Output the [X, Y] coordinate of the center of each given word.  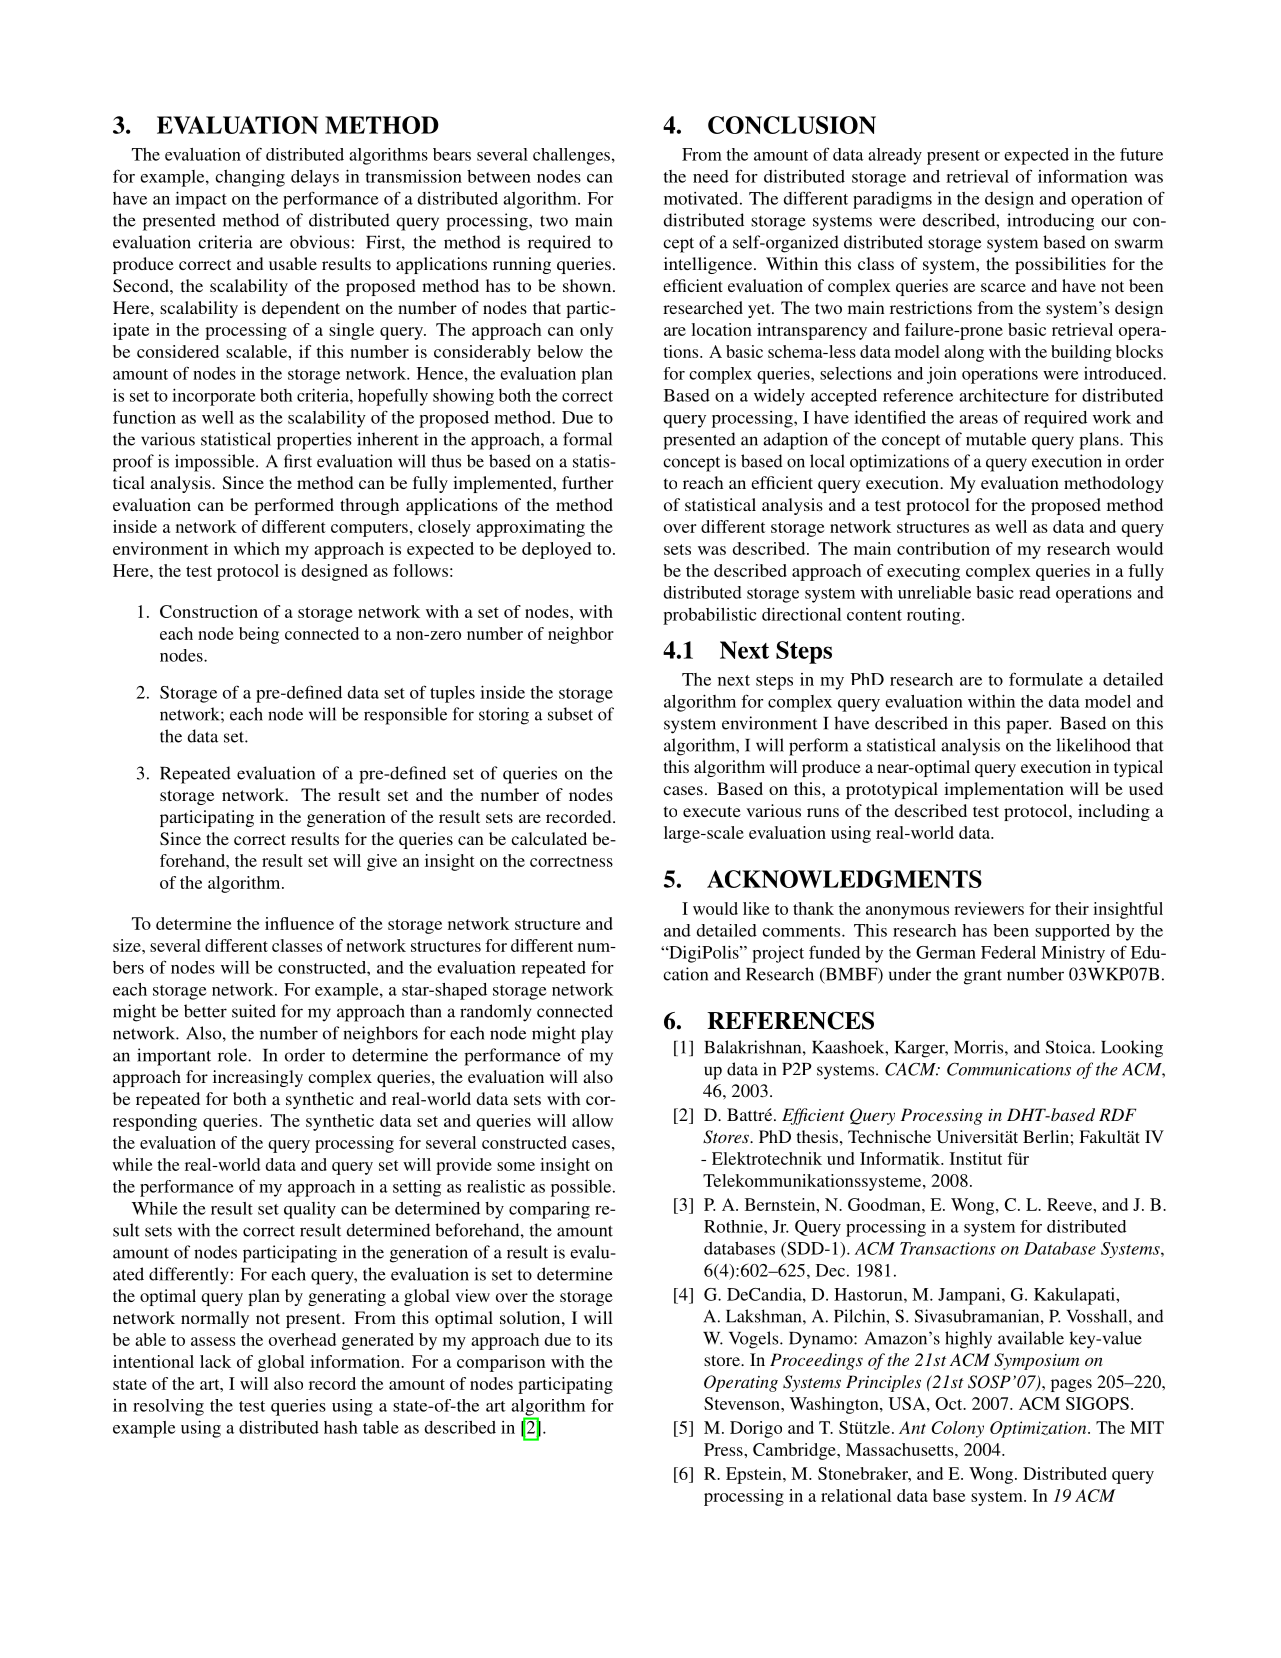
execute [712, 811]
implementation [1004, 790]
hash [341, 1427]
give [382, 862]
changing [250, 178]
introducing [1050, 222]
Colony [957, 1429]
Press [724, 1449]
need [711, 176]
